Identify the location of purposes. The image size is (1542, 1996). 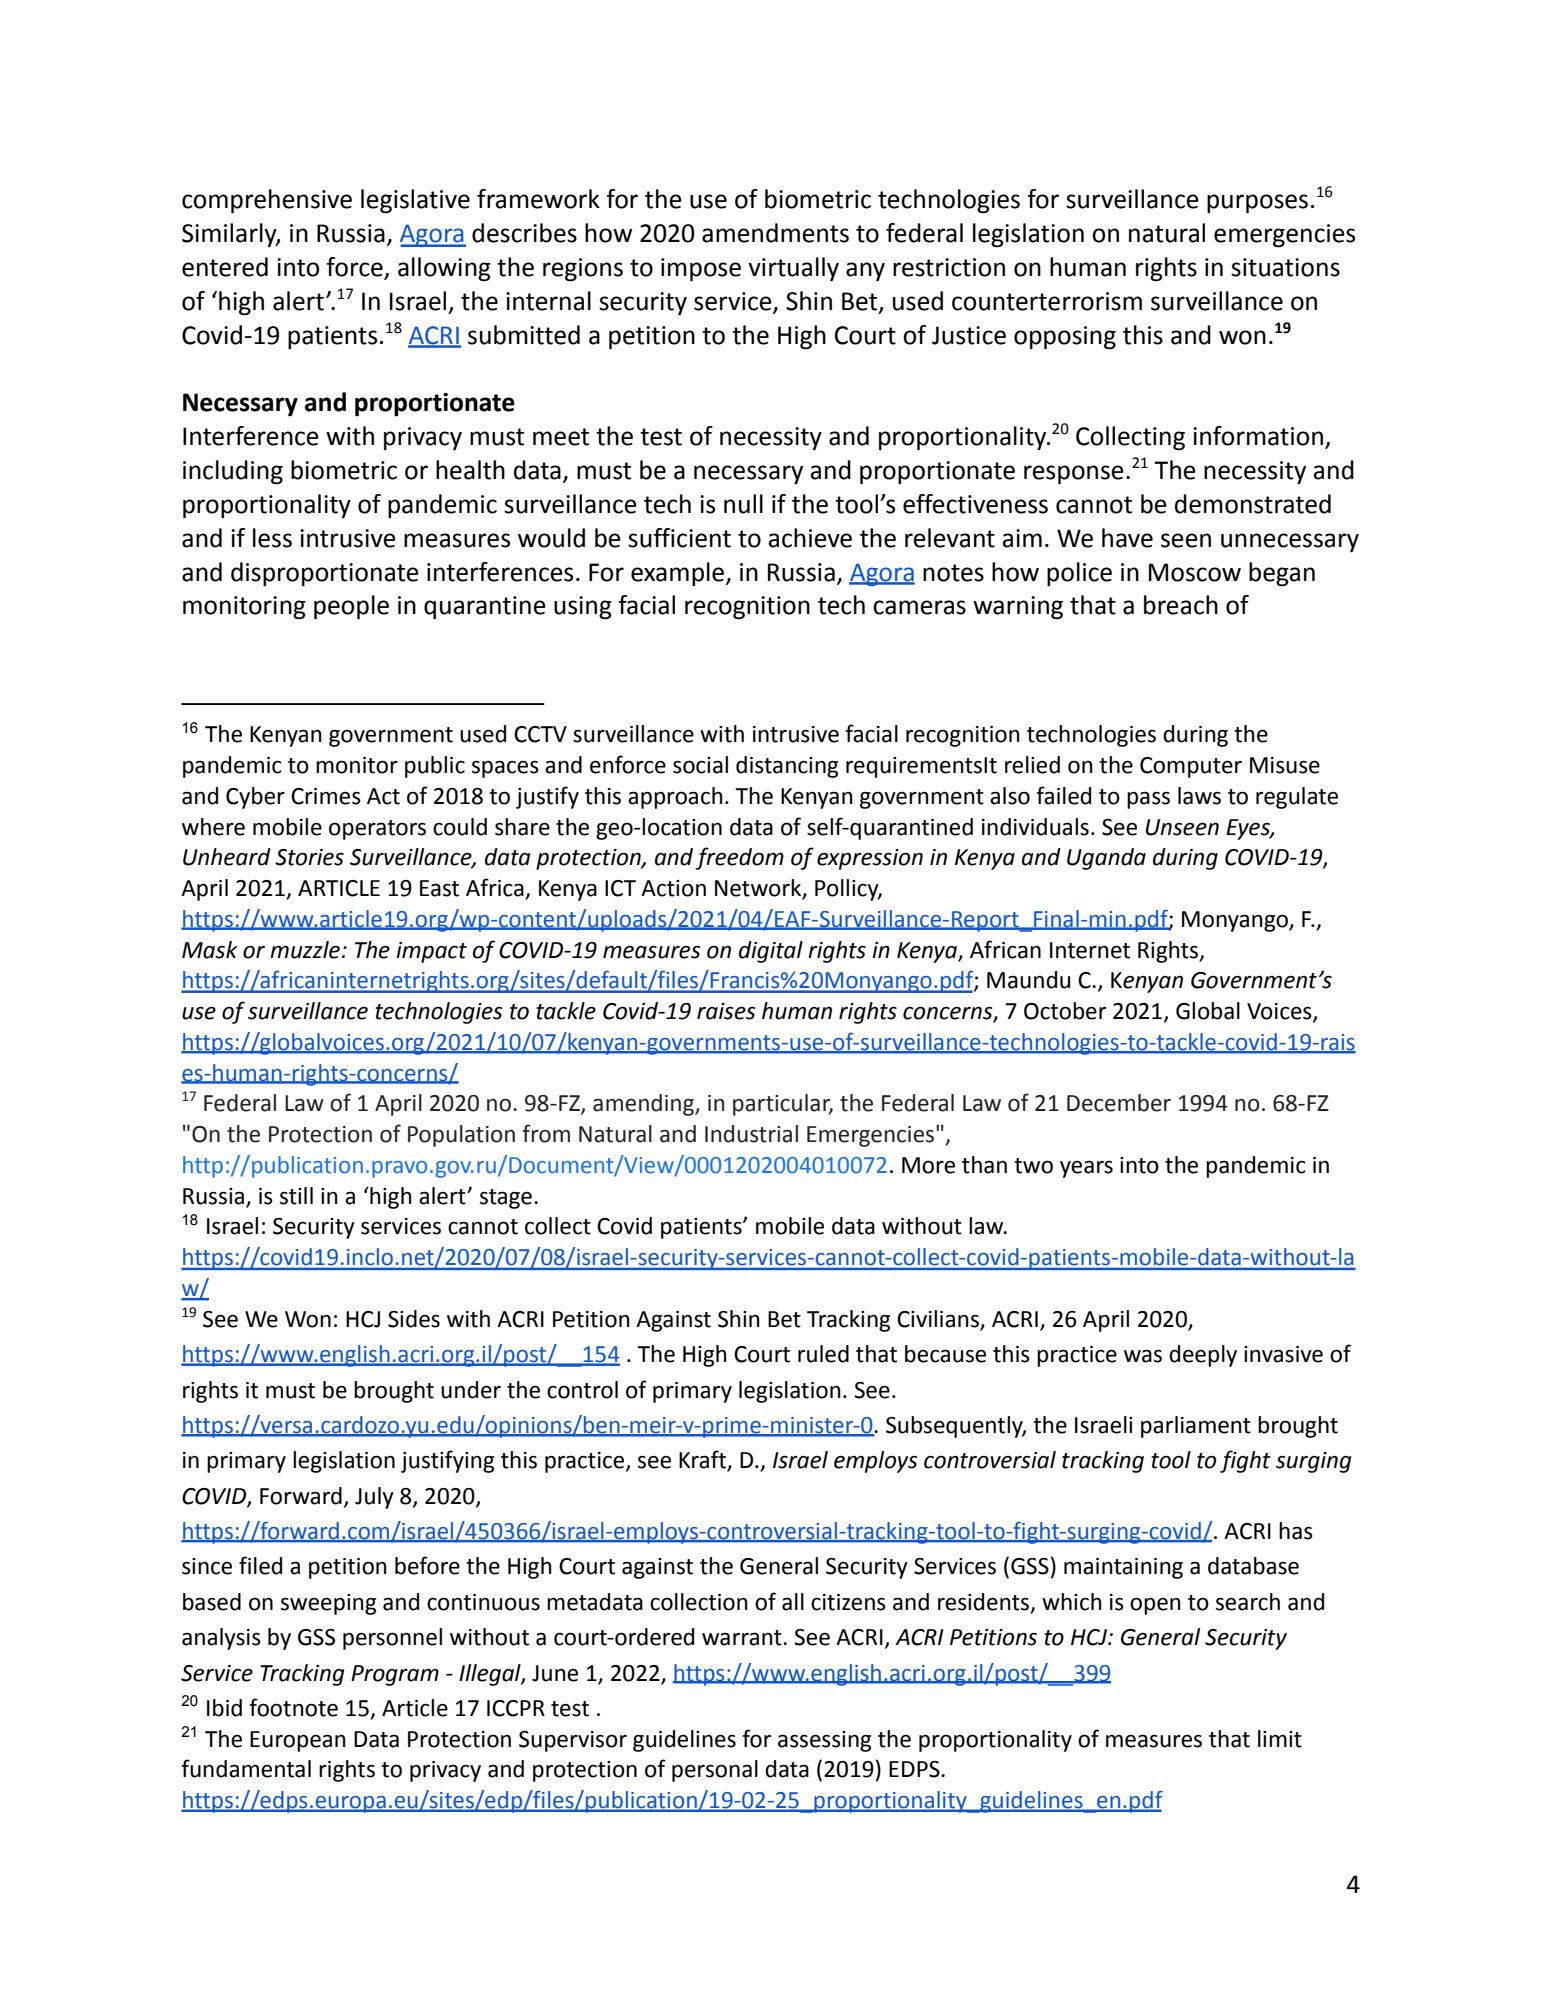
(1257, 204).
